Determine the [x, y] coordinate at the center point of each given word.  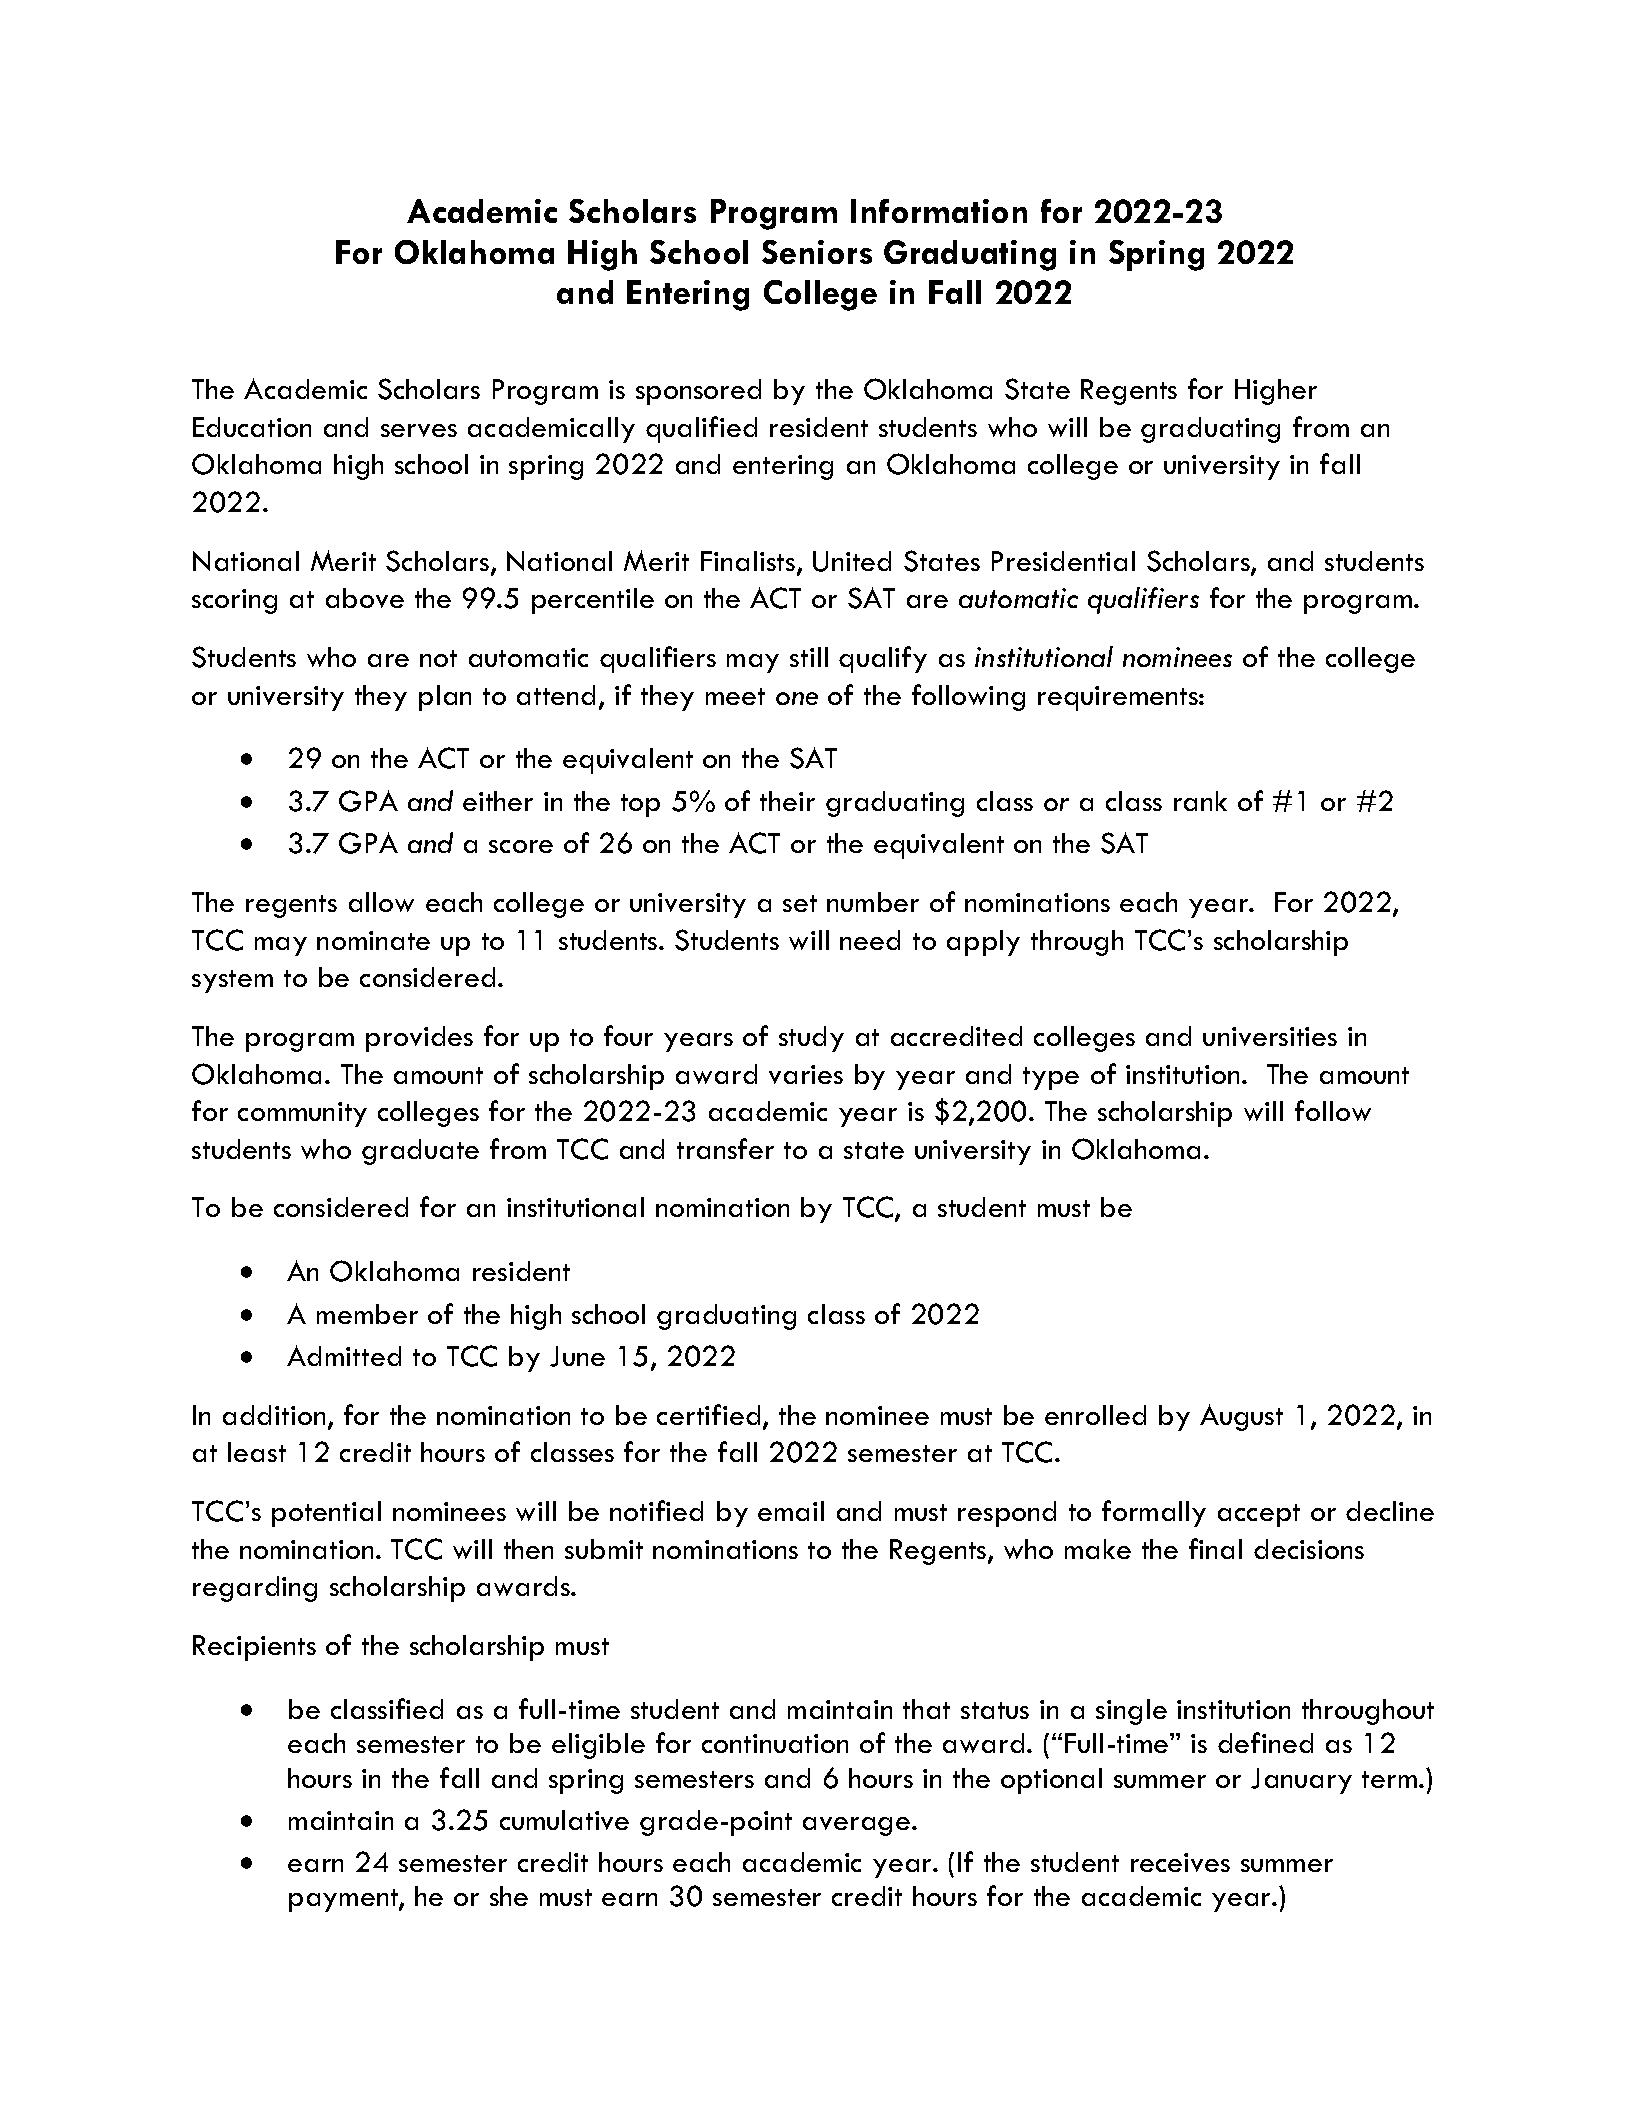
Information [939, 211]
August [1241, 1417]
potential [326, 1514]
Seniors [817, 252]
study [811, 1039]
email [791, 1511]
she [509, 1896]
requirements [1119, 698]
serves [419, 430]
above [365, 598]
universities [1270, 1036]
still [809, 657]
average [858, 1826]
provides [419, 1039]
